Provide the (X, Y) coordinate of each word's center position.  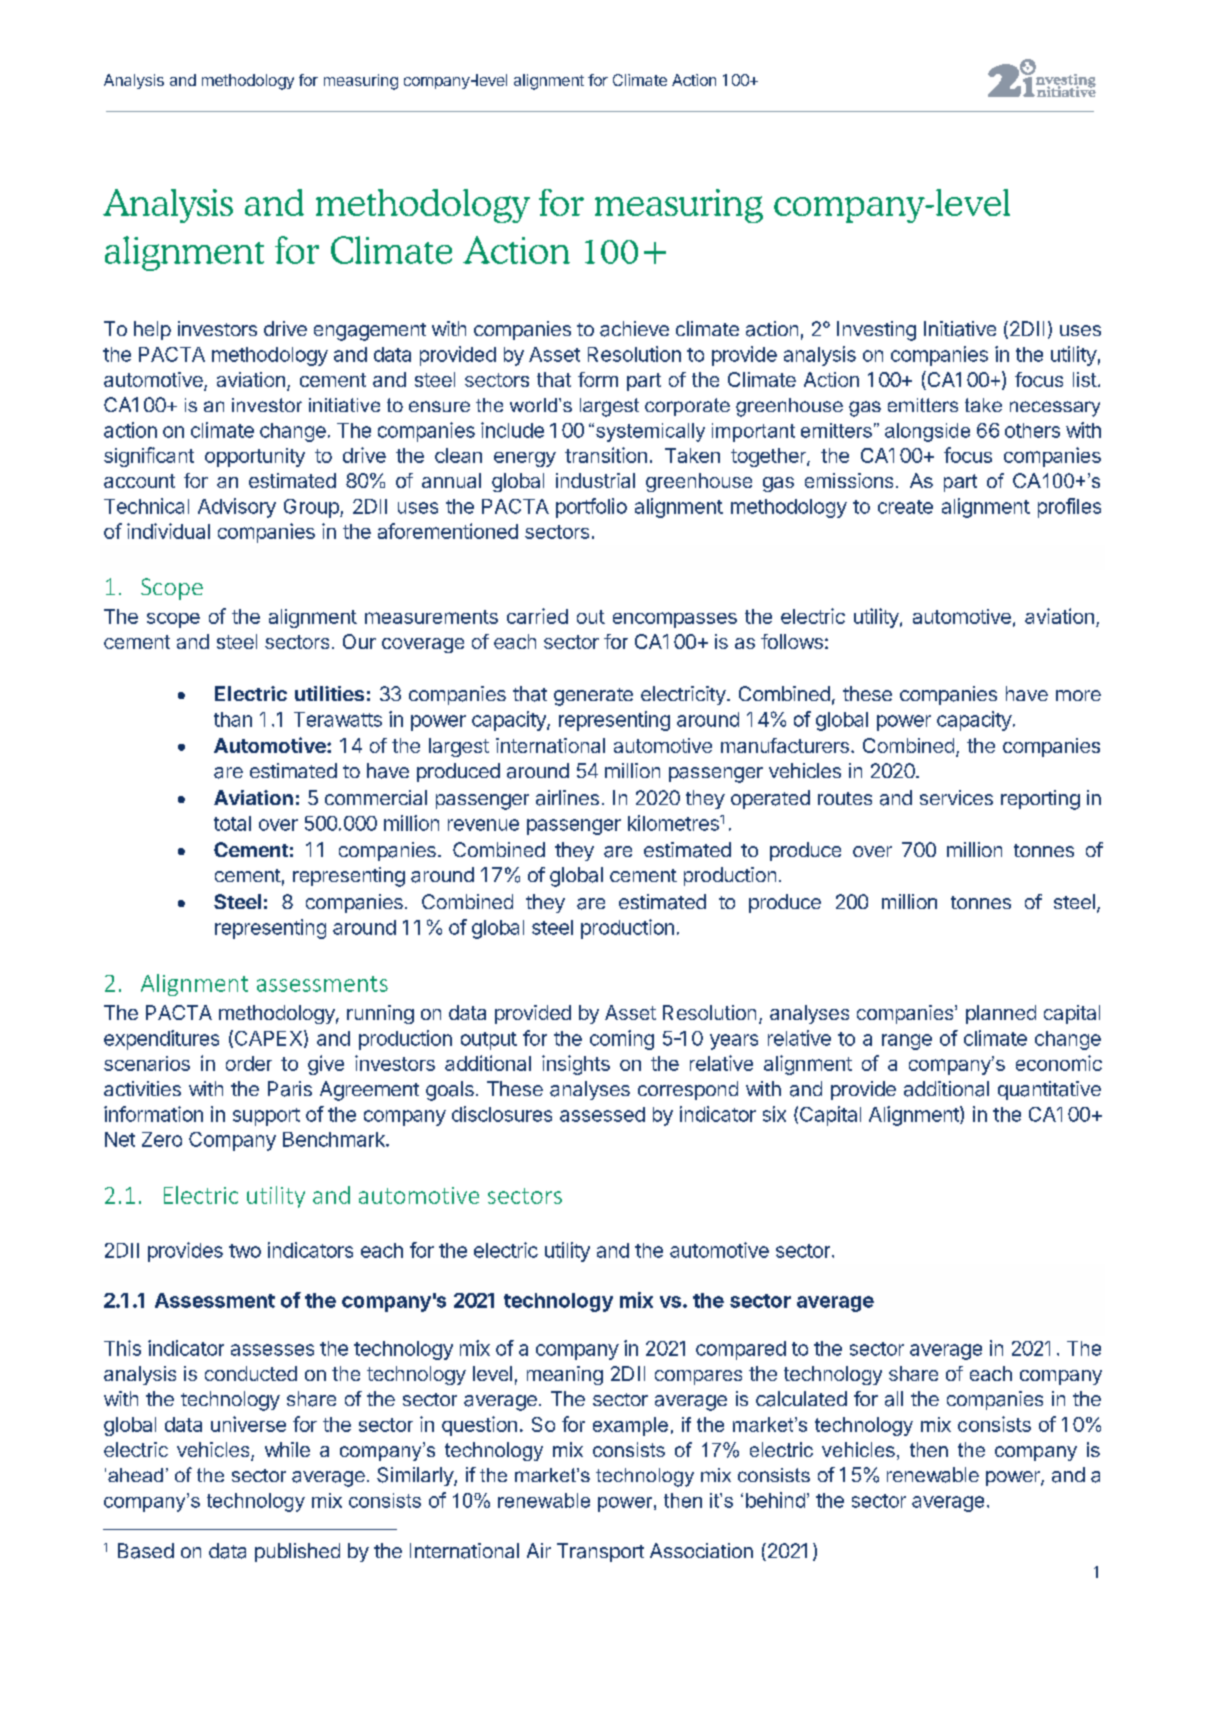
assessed (602, 1114)
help (152, 330)
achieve (634, 329)
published (297, 1552)
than (233, 719)
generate (593, 697)
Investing (876, 331)
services (956, 797)
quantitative (1049, 1090)
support (266, 1117)
